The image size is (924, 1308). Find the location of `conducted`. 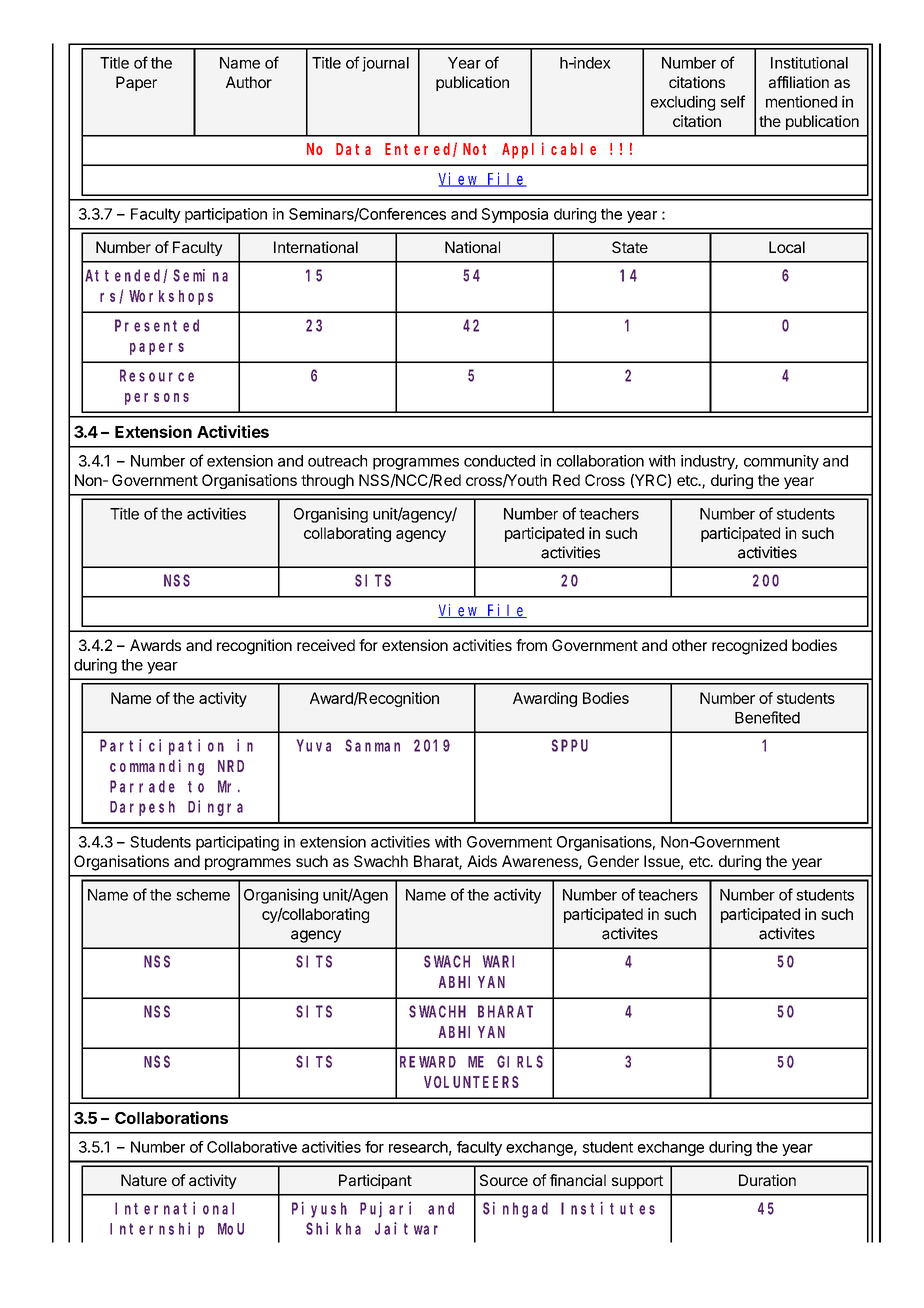

conducted is located at coordinates (499, 461).
